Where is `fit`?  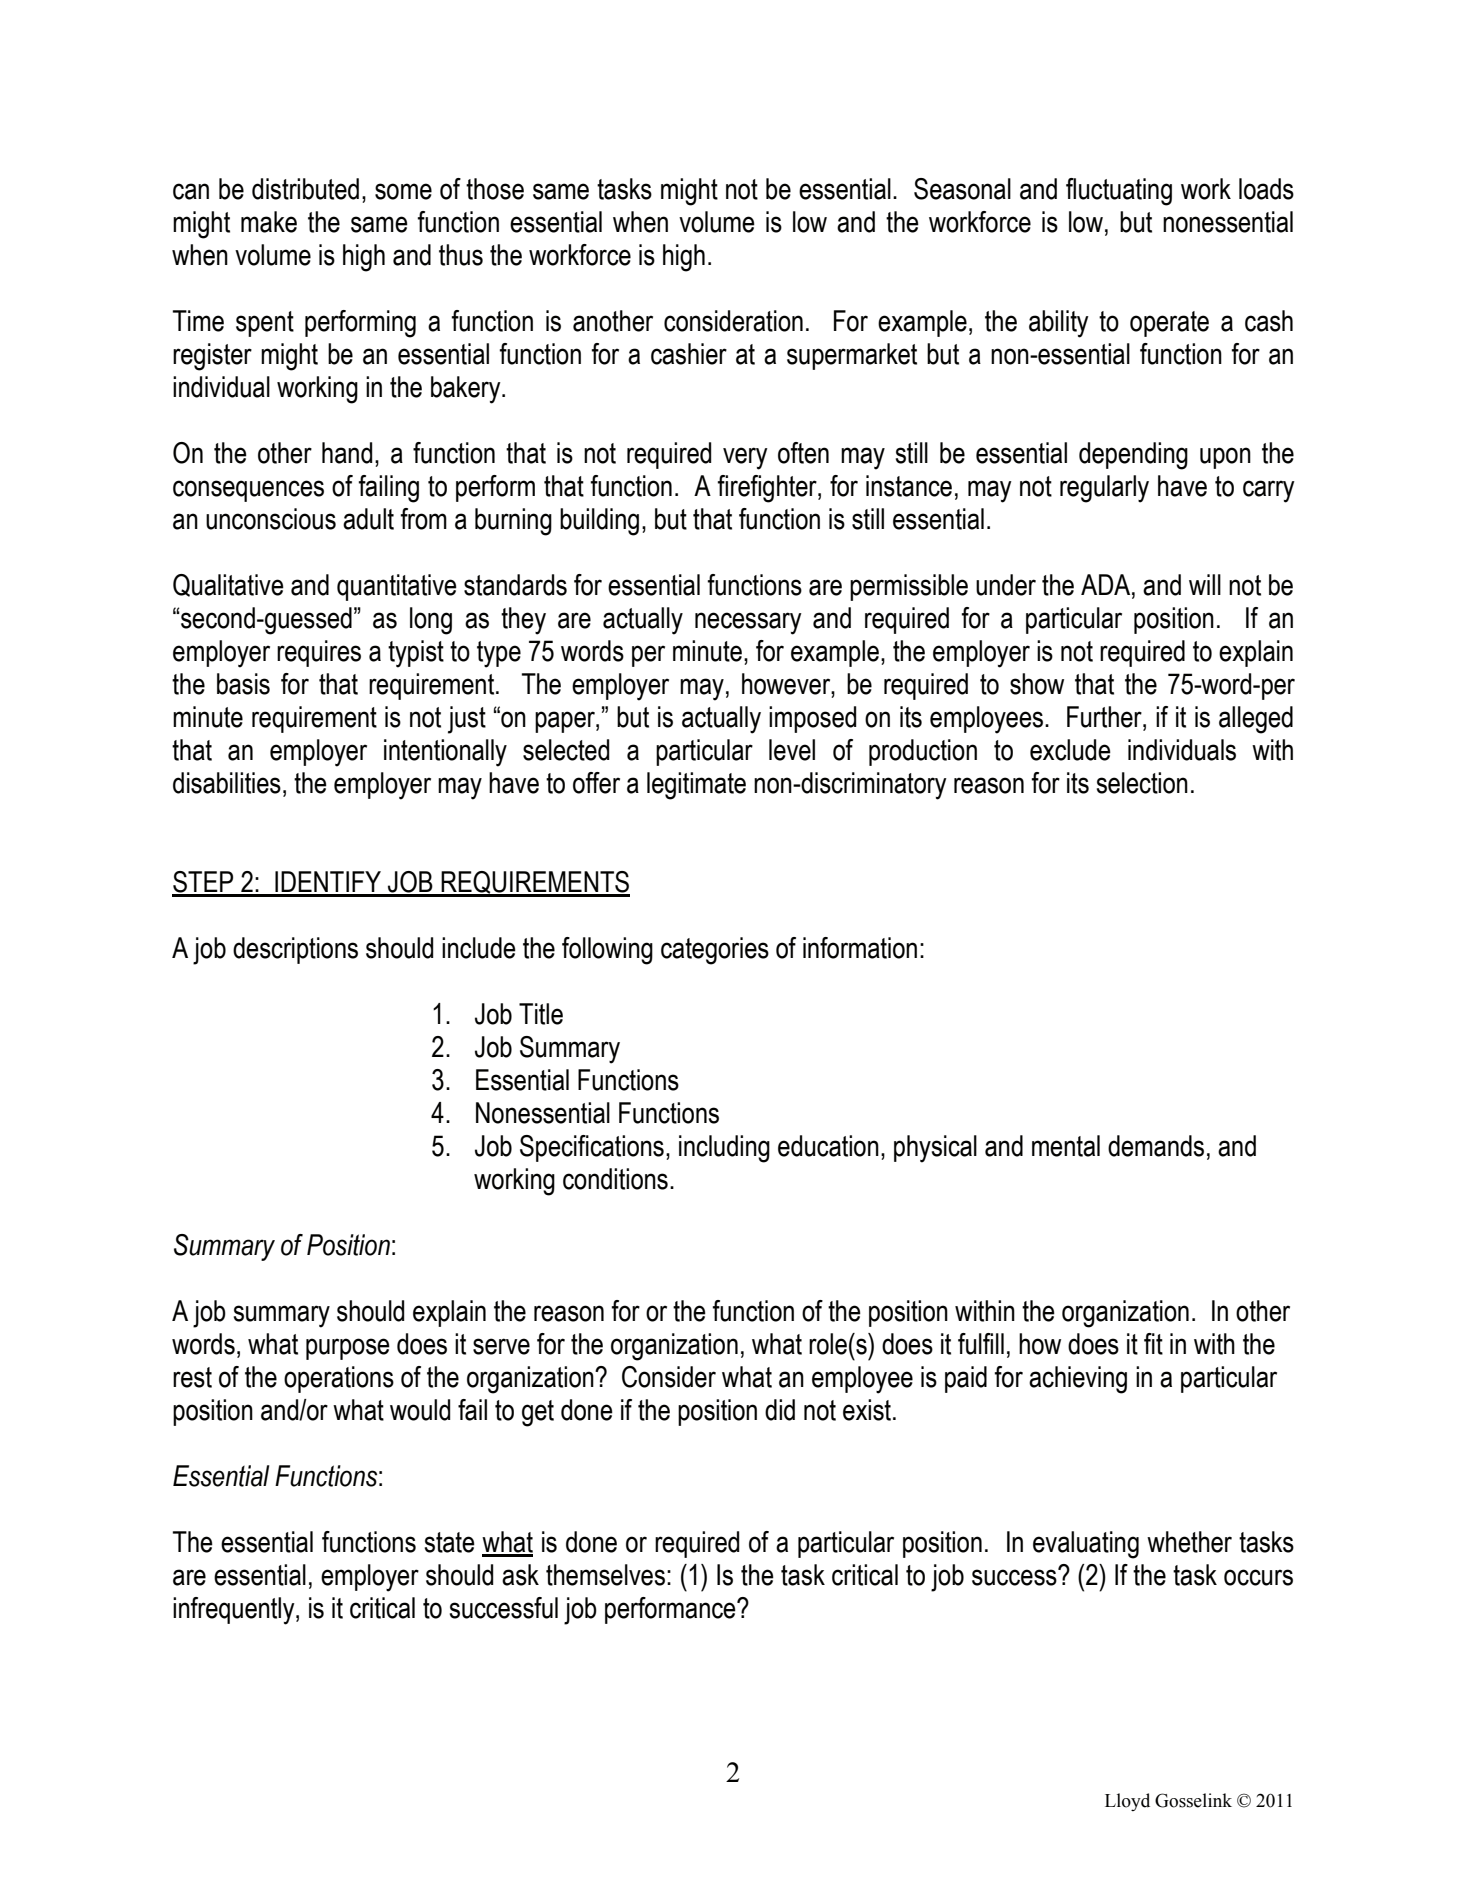 fit is located at coordinates (1153, 1344).
